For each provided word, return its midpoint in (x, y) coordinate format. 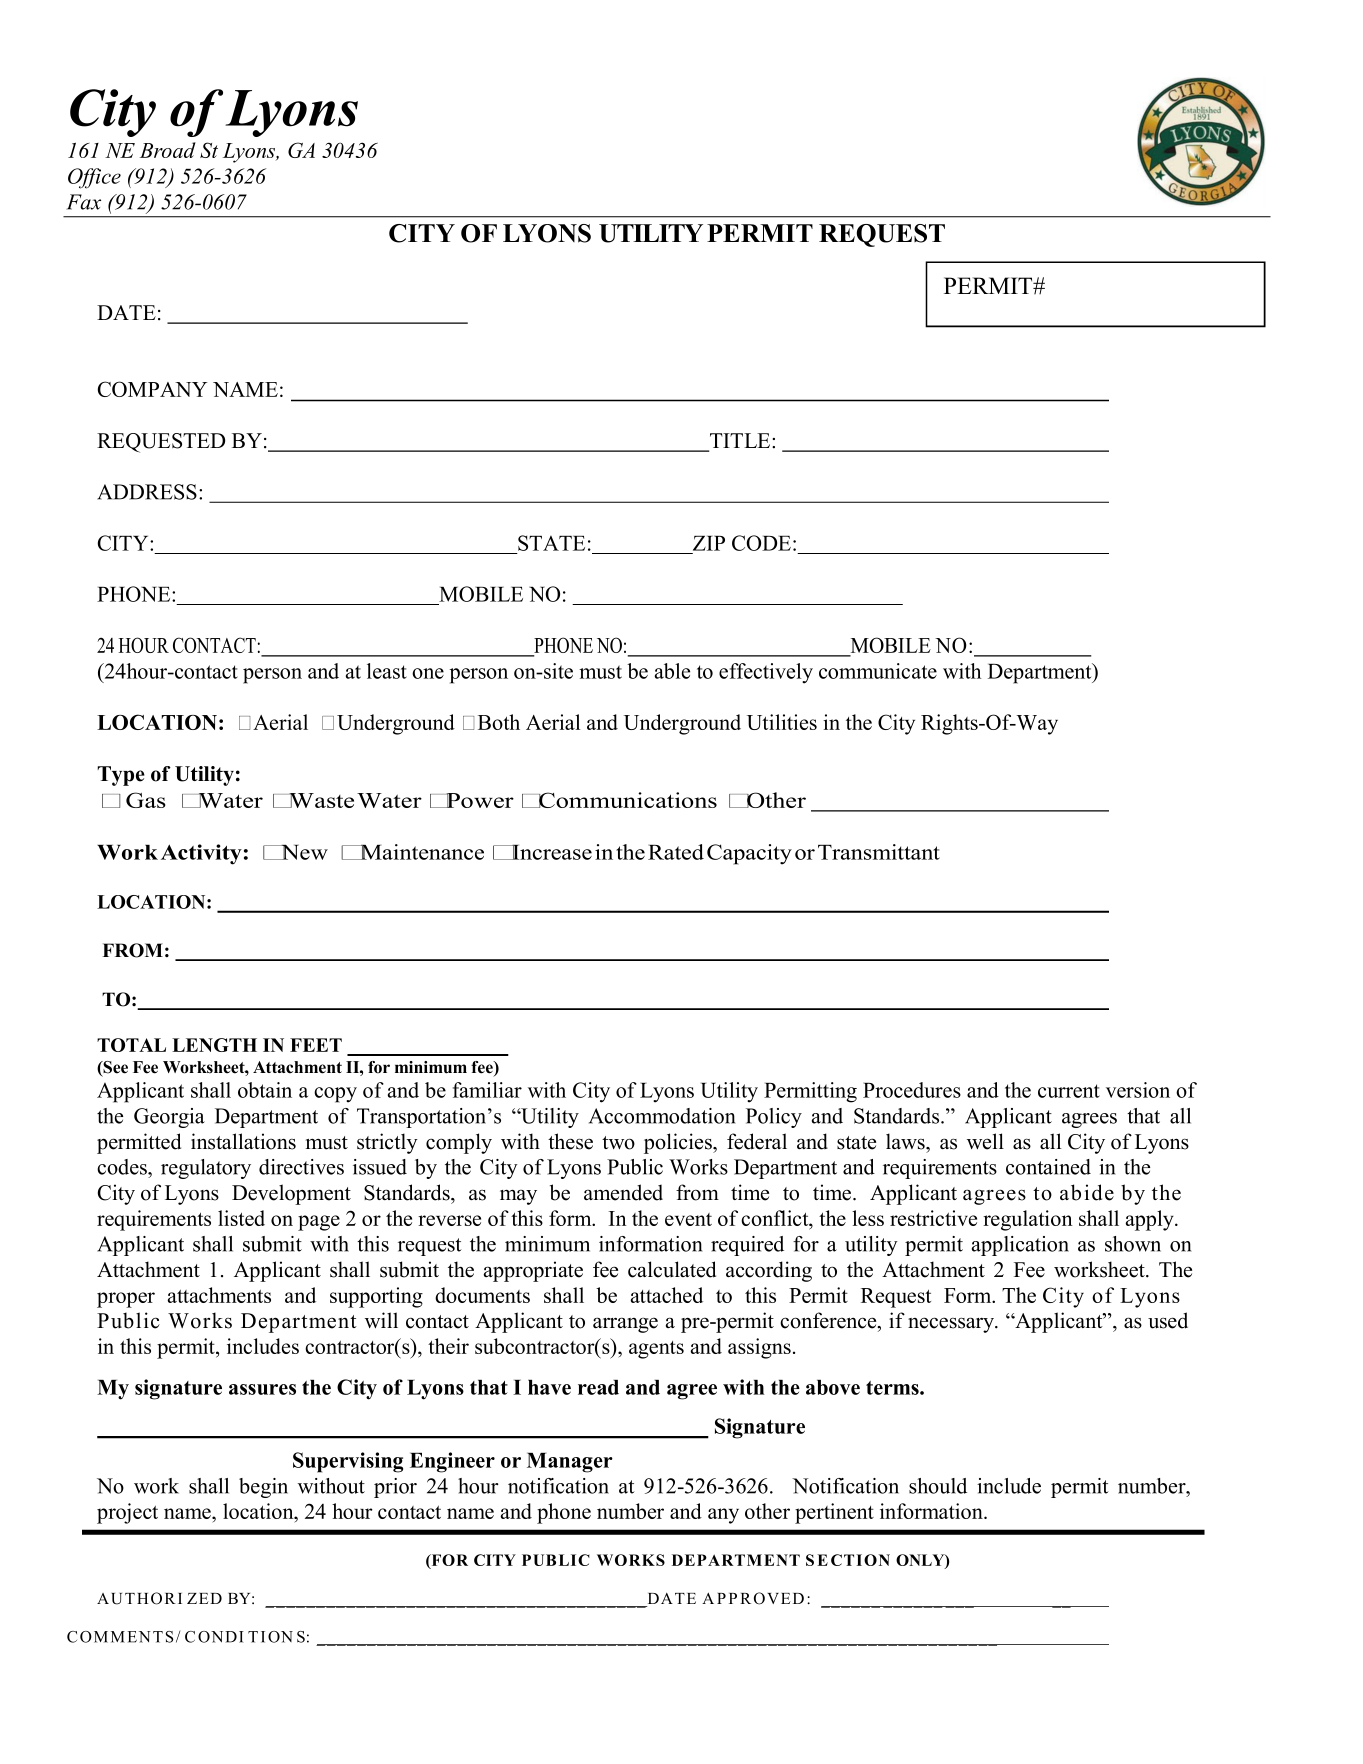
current (1069, 1091)
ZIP (709, 543)
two (618, 1143)
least (387, 671)
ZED (204, 1598)
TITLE (740, 442)
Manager (570, 1463)
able (672, 671)
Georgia (169, 1118)
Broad (168, 150)
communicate (878, 671)
